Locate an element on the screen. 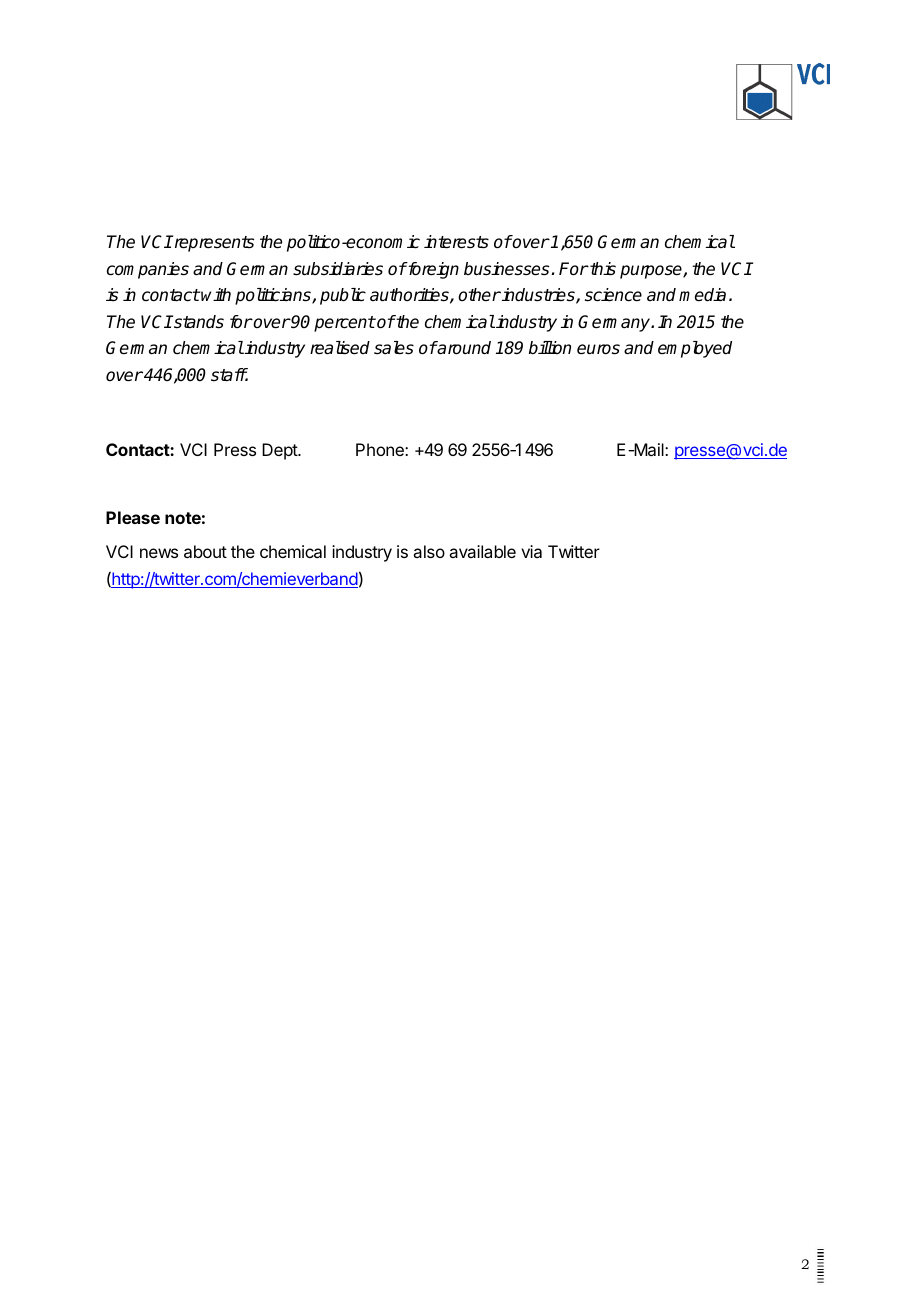  Phone is located at coordinates (381, 449).
